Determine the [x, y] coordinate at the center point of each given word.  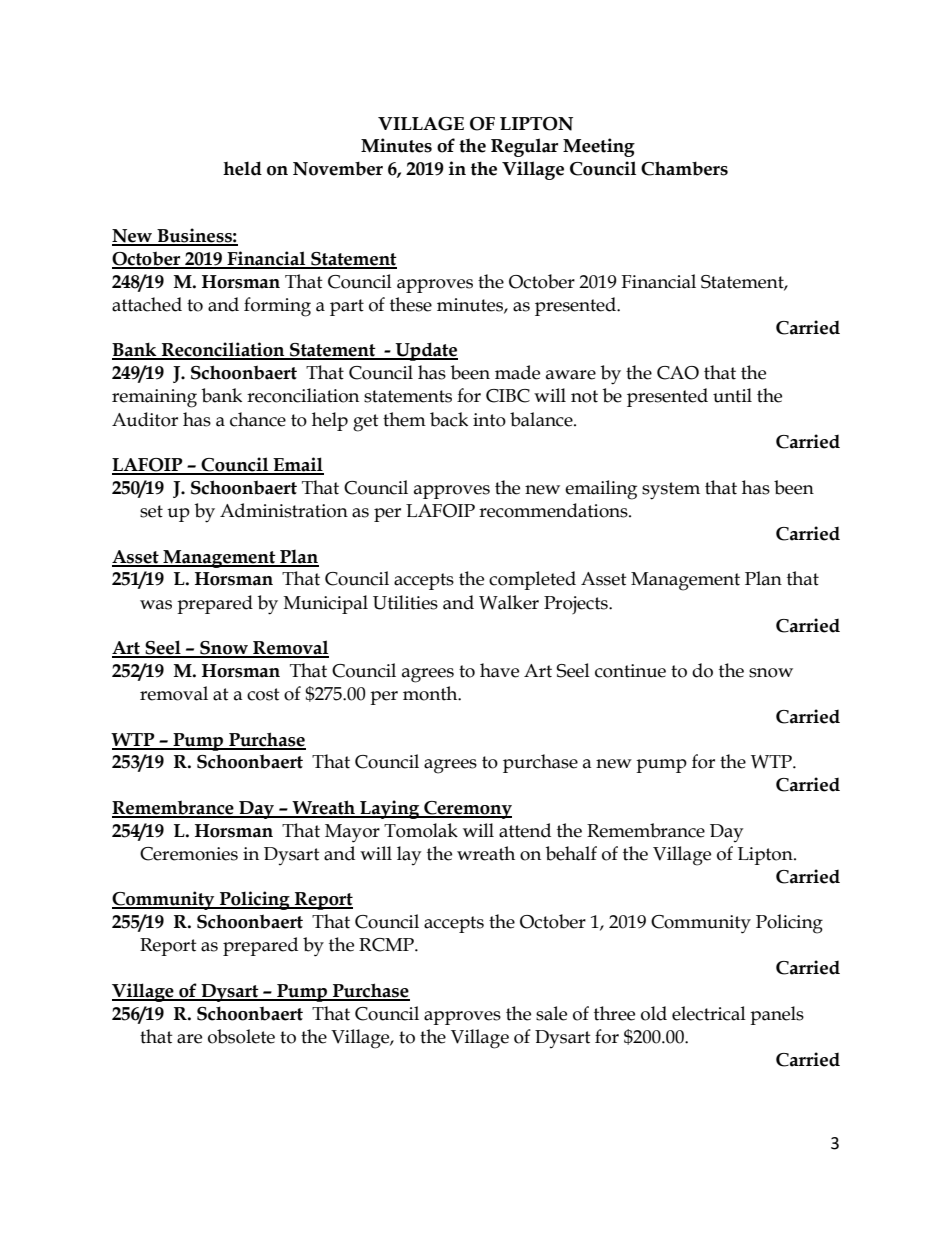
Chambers [684, 168]
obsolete [241, 1036]
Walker [509, 602]
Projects [577, 605]
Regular [524, 147]
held [242, 168]
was [156, 605]
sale [551, 1013]
